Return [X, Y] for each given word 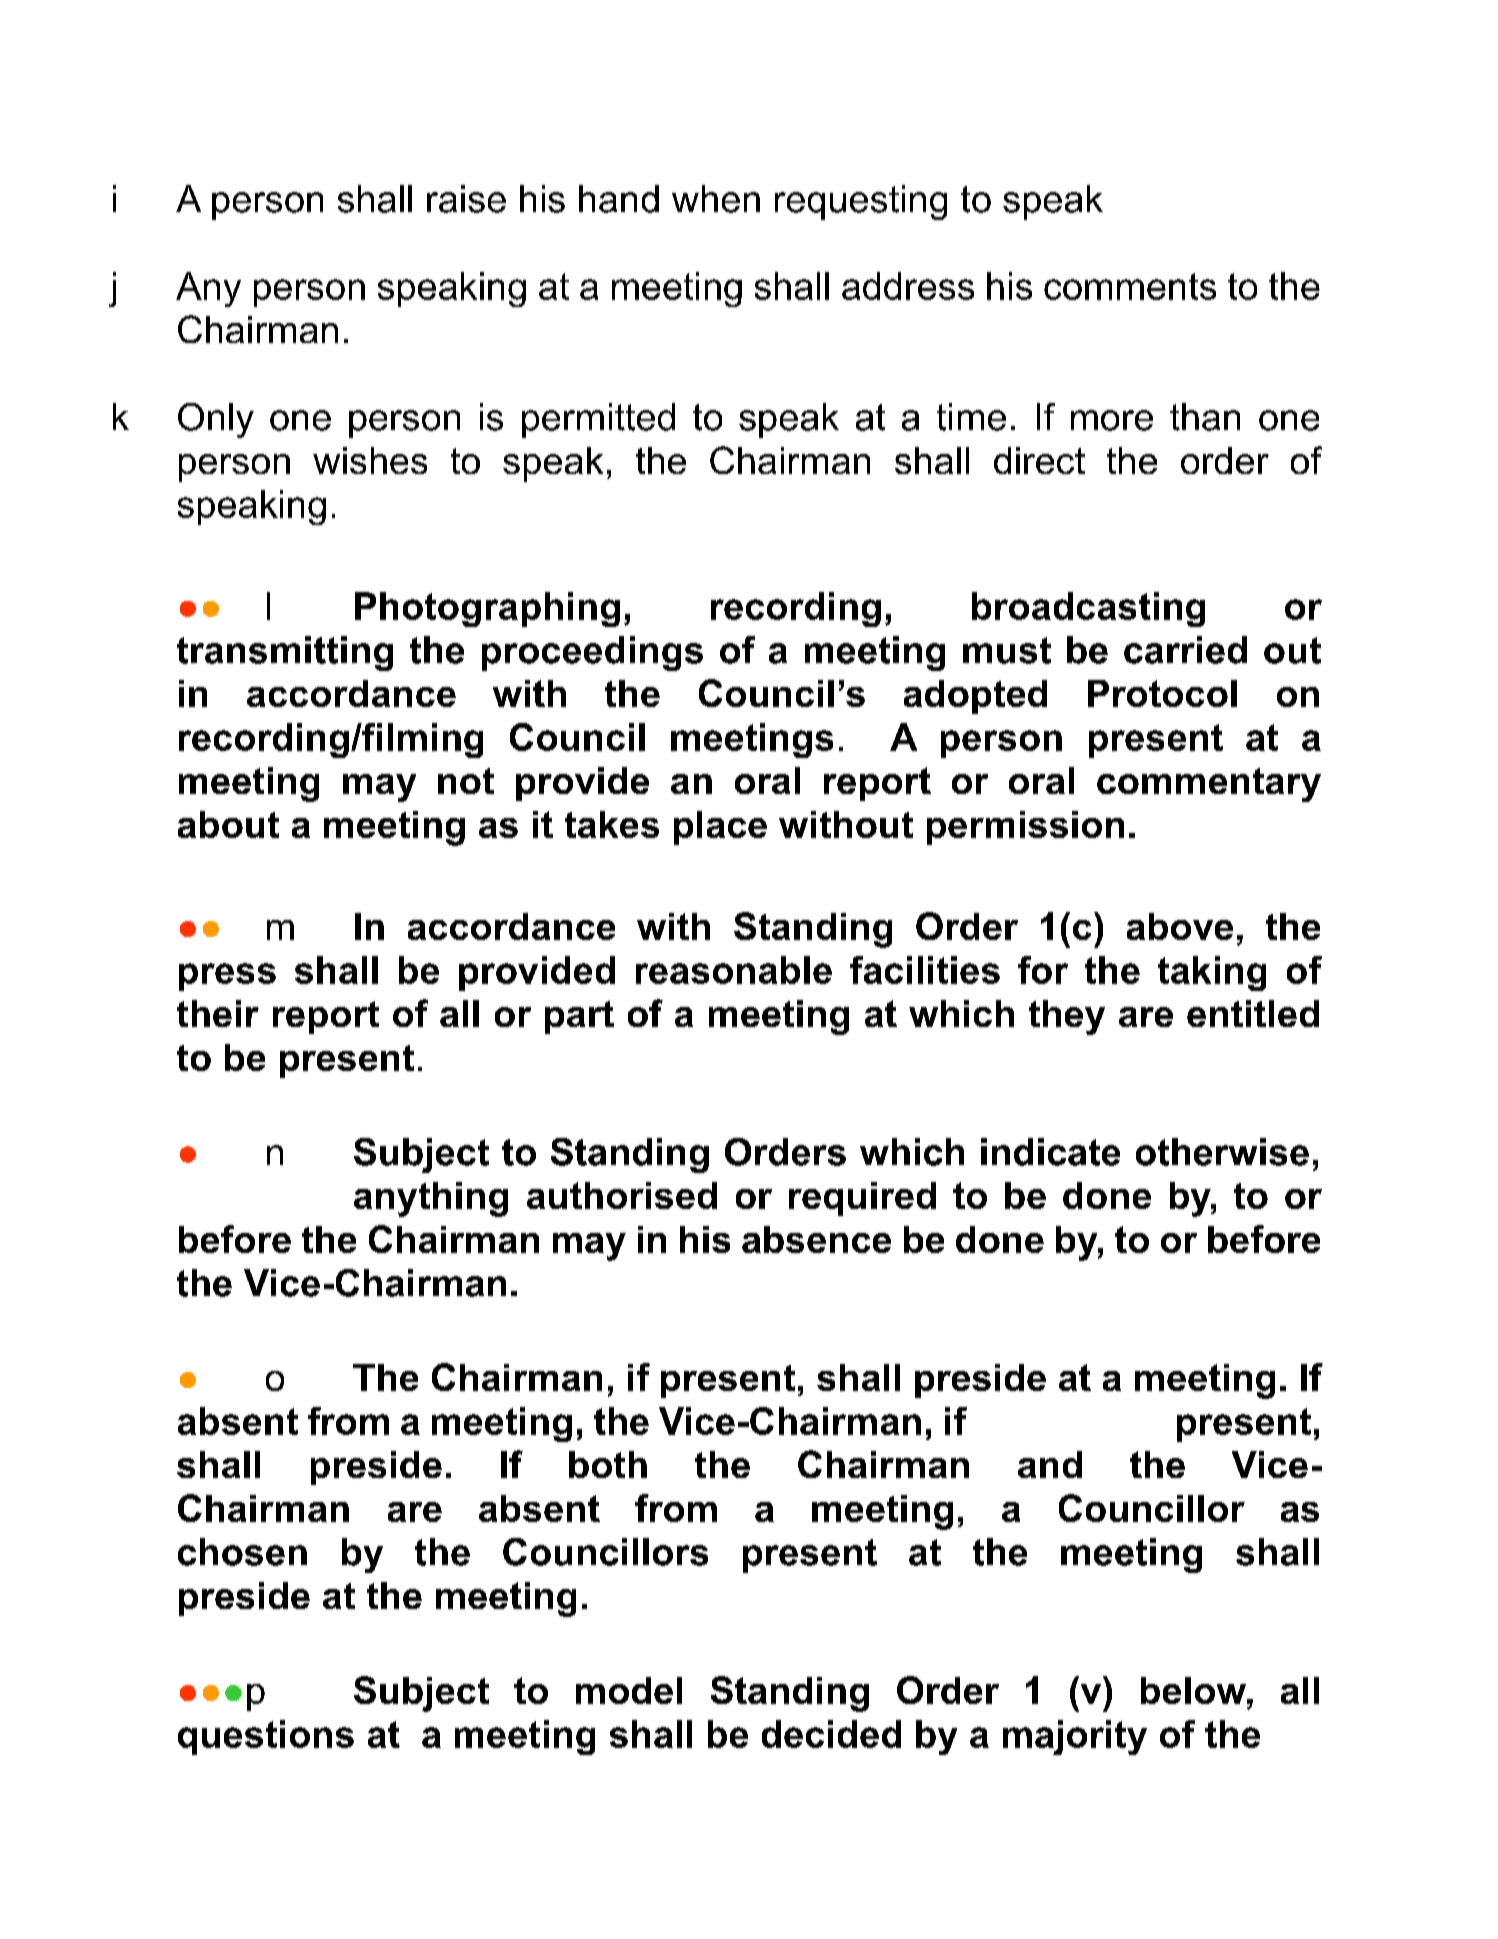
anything [431, 1199]
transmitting [285, 653]
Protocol [1162, 693]
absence [816, 1239]
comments [1130, 286]
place [720, 828]
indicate [1050, 1152]
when [716, 199]
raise [466, 199]
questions [266, 1737]
